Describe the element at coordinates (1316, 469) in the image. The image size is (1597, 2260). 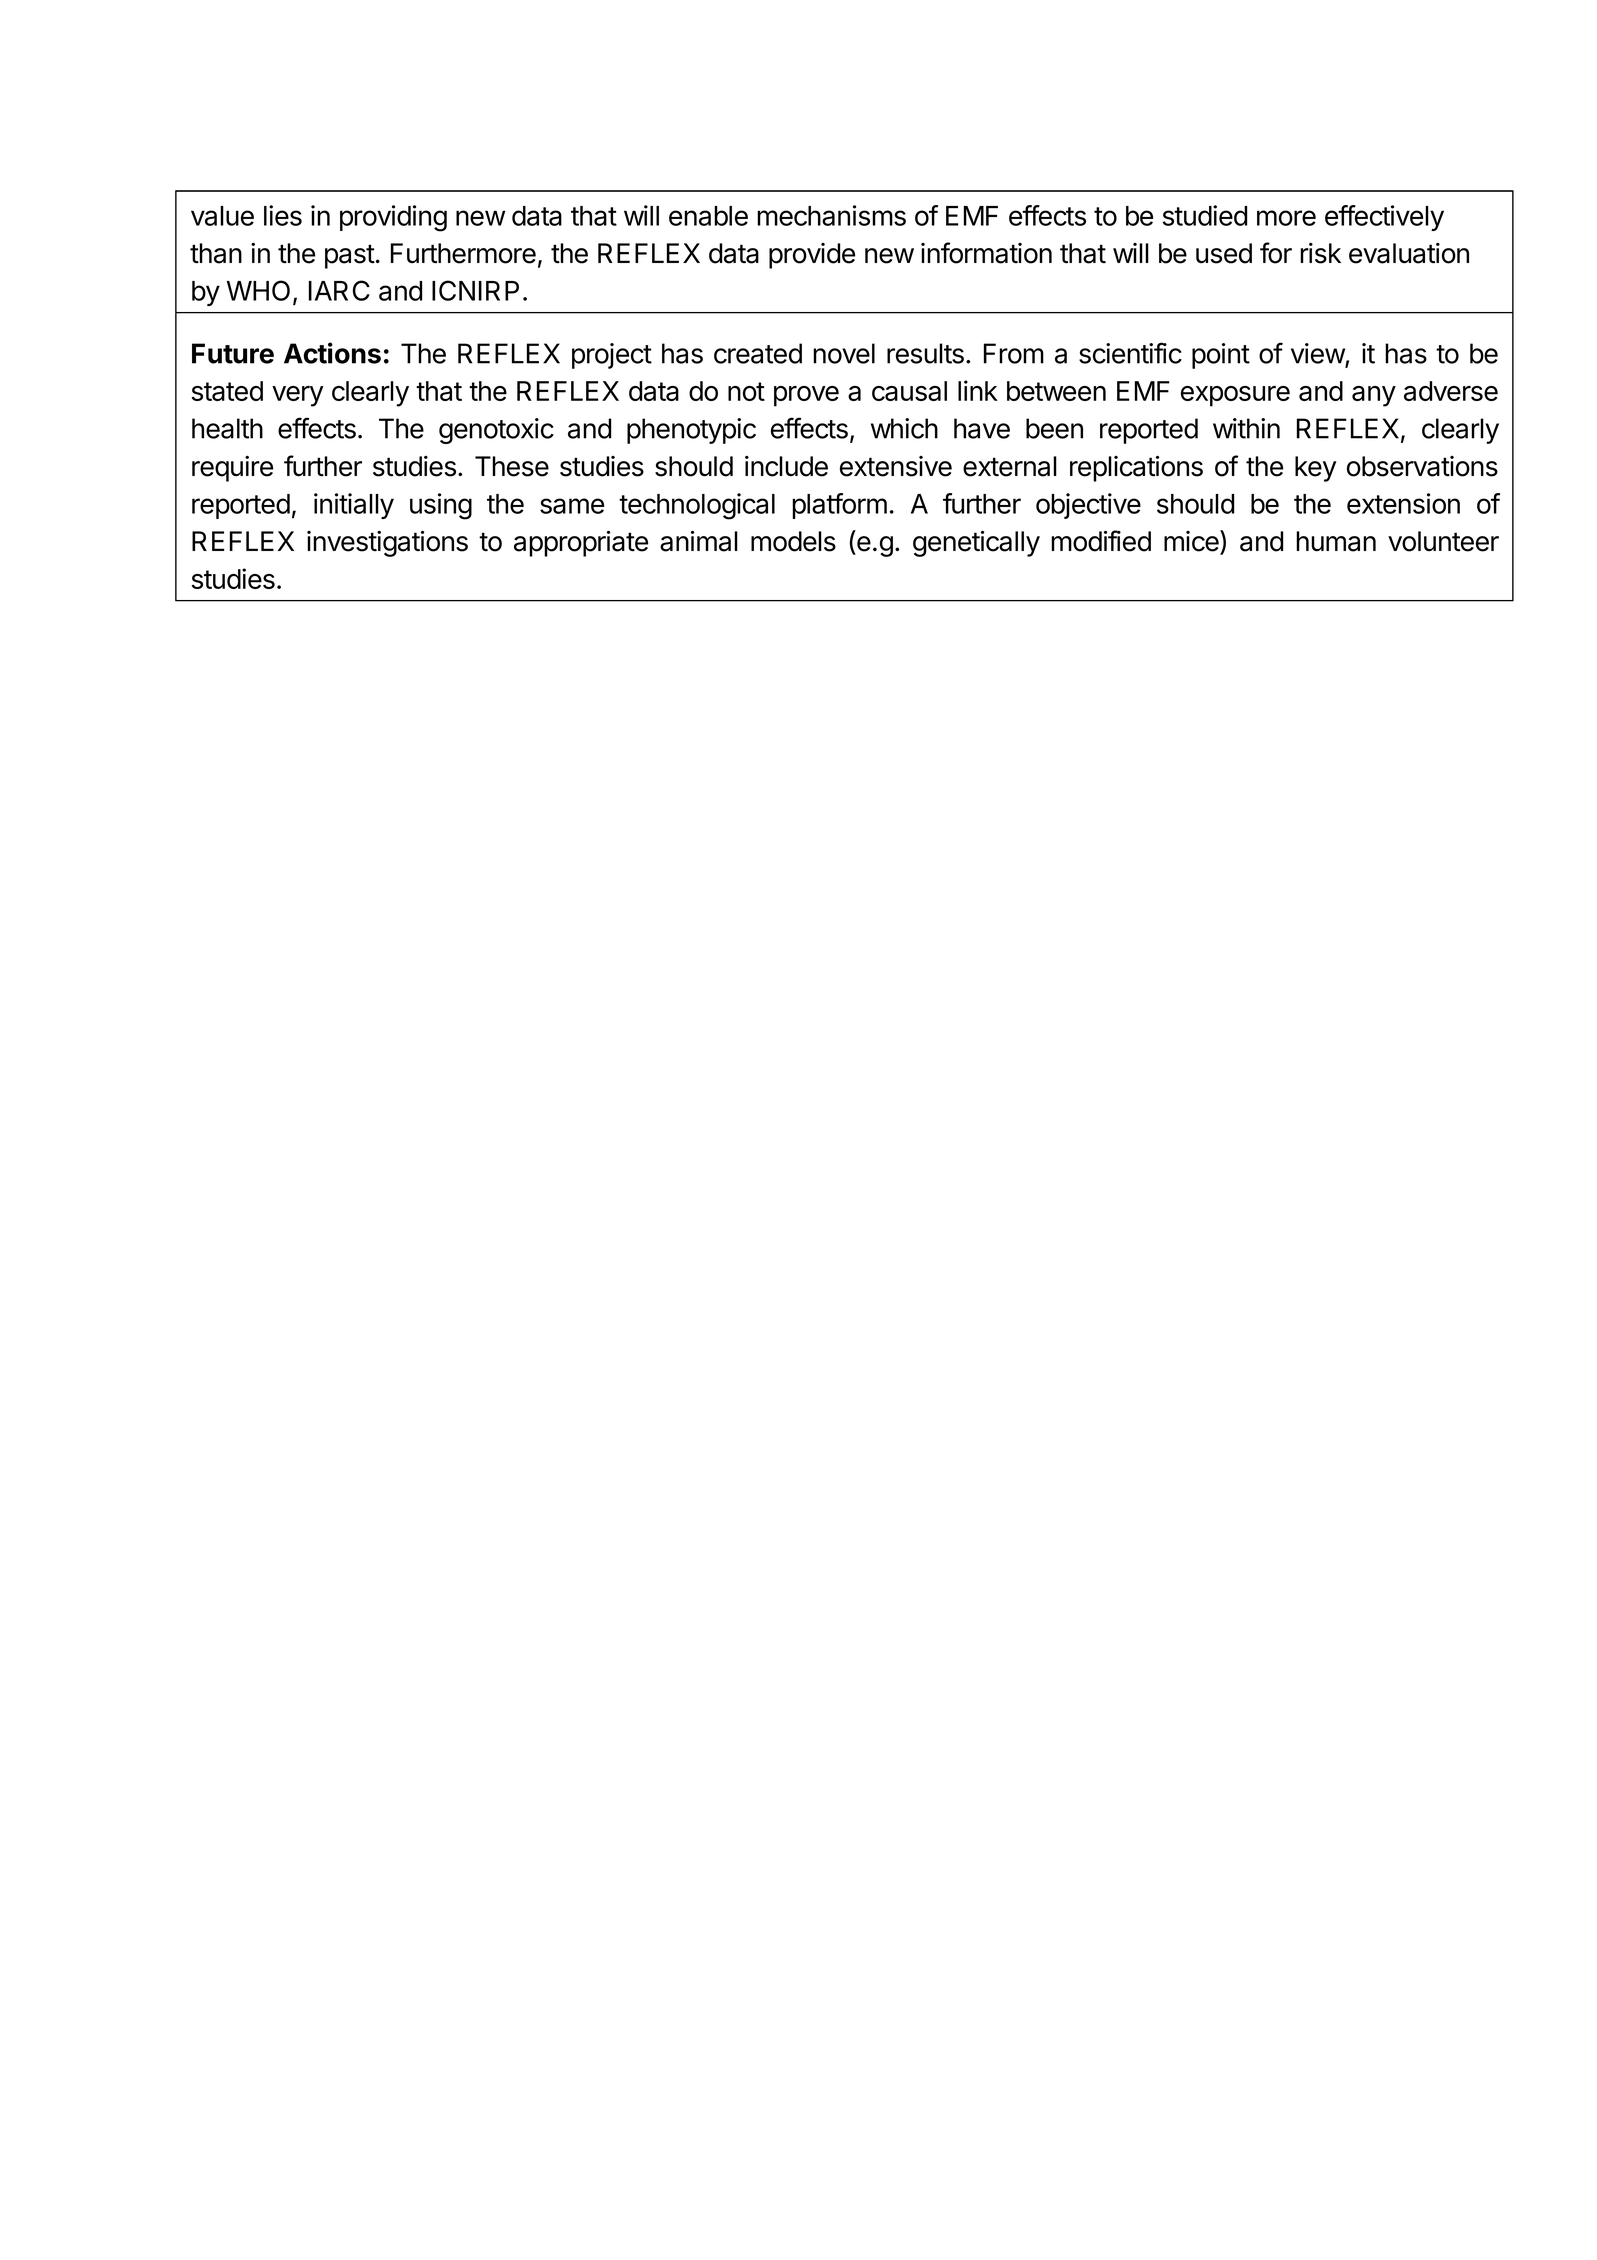
I see `key` at that location.
